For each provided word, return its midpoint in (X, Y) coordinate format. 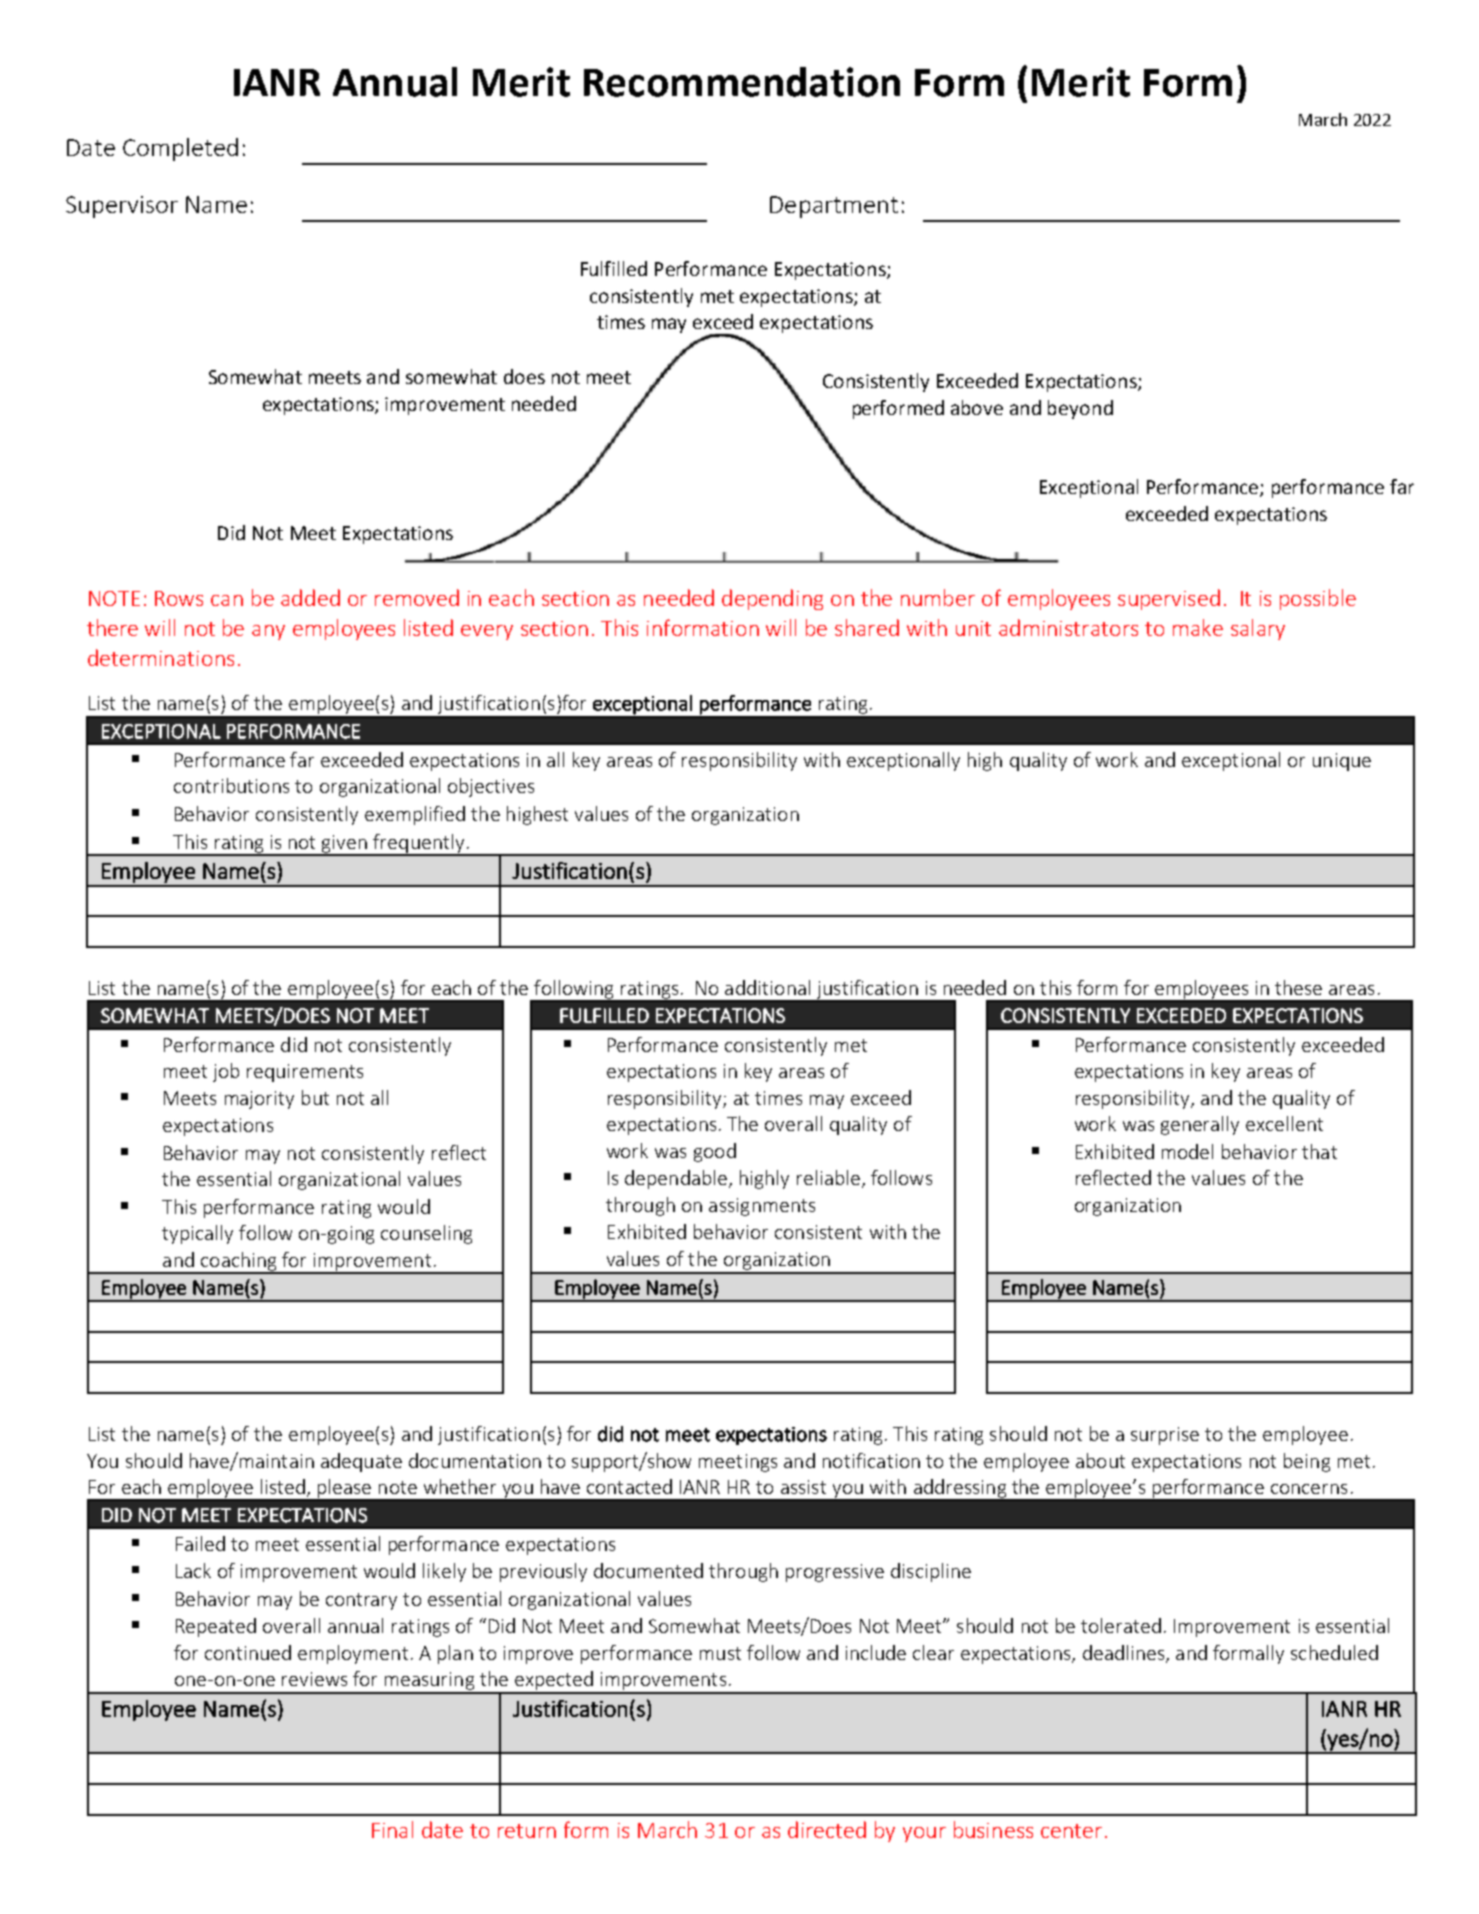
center (1071, 1831)
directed (827, 1829)
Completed (180, 149)
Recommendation (742, 82)
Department (834, 207)
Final (392, 1829)
